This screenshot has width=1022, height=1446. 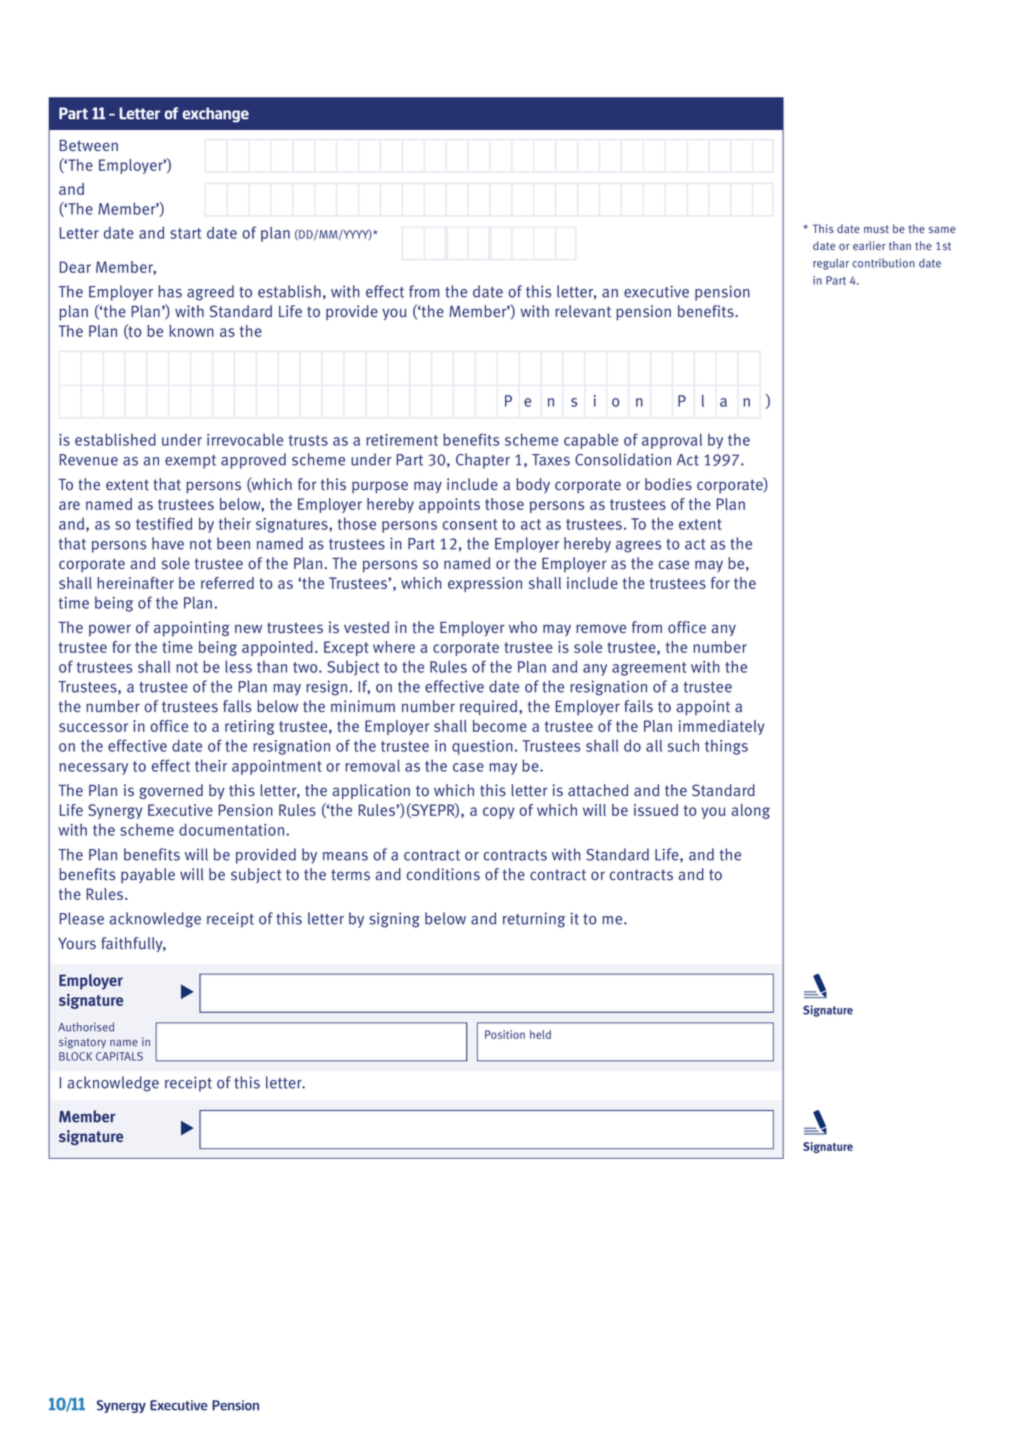 I want to click on CAPITALS, so click(x=119, y=1056).
